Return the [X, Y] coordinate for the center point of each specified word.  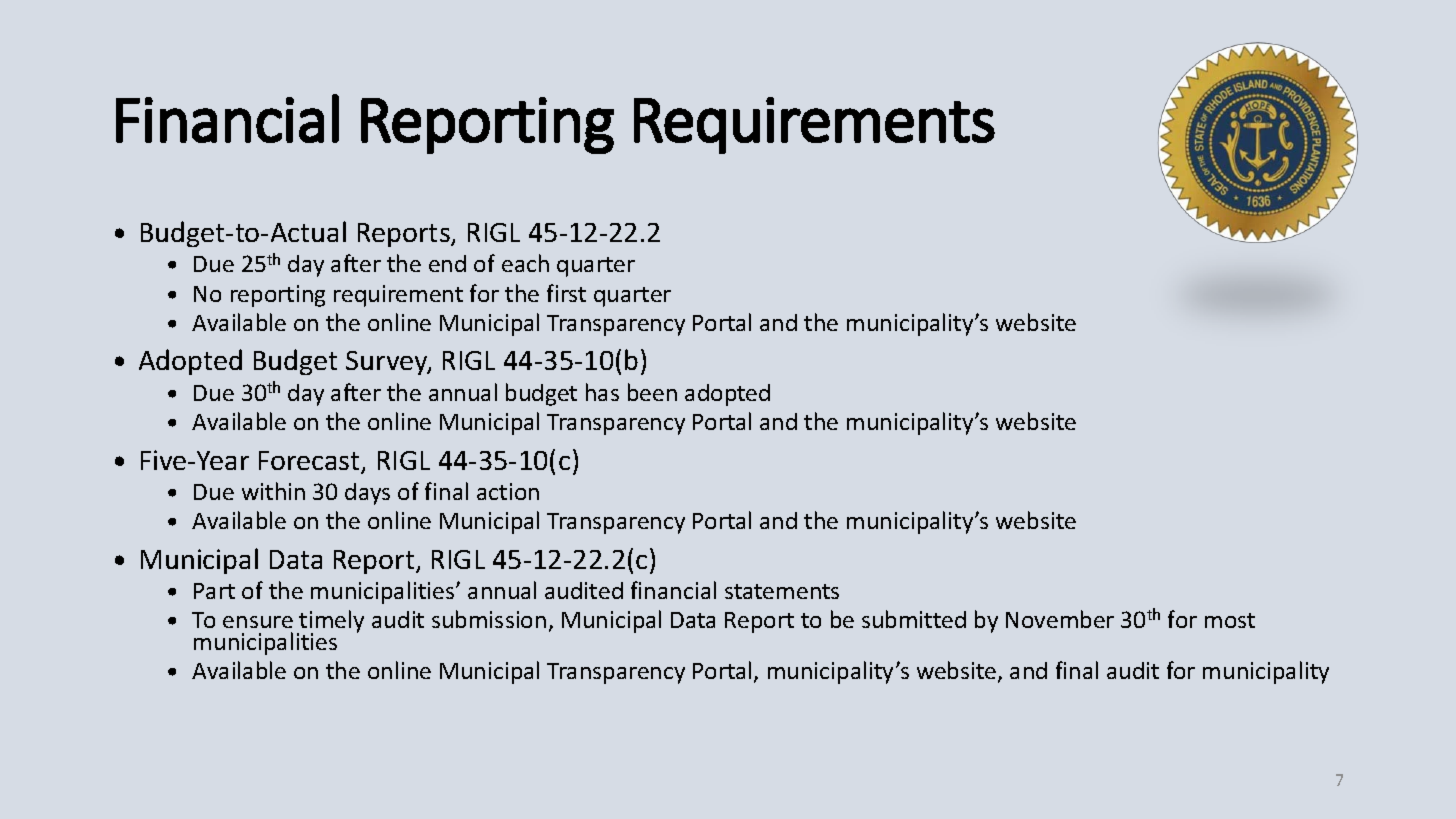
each [525, 263]
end [447, 263]
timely [331, 623]
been [652, 392]
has [602, 392]
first [566, 293]
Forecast [310, 462]
